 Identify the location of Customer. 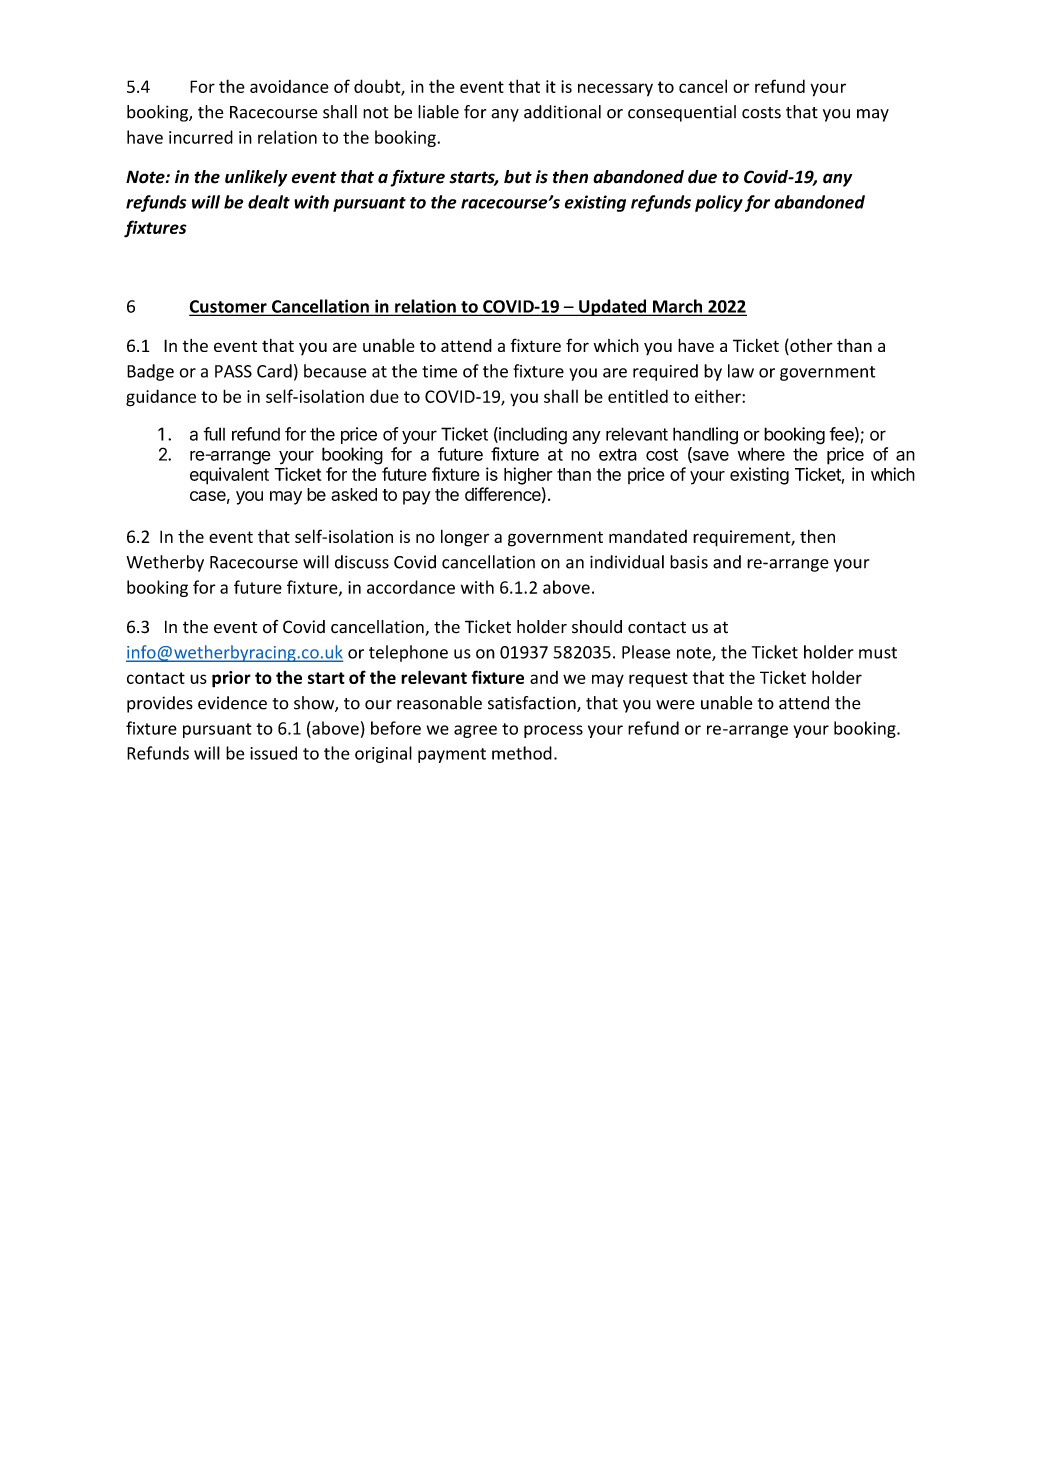
(229, 307).
